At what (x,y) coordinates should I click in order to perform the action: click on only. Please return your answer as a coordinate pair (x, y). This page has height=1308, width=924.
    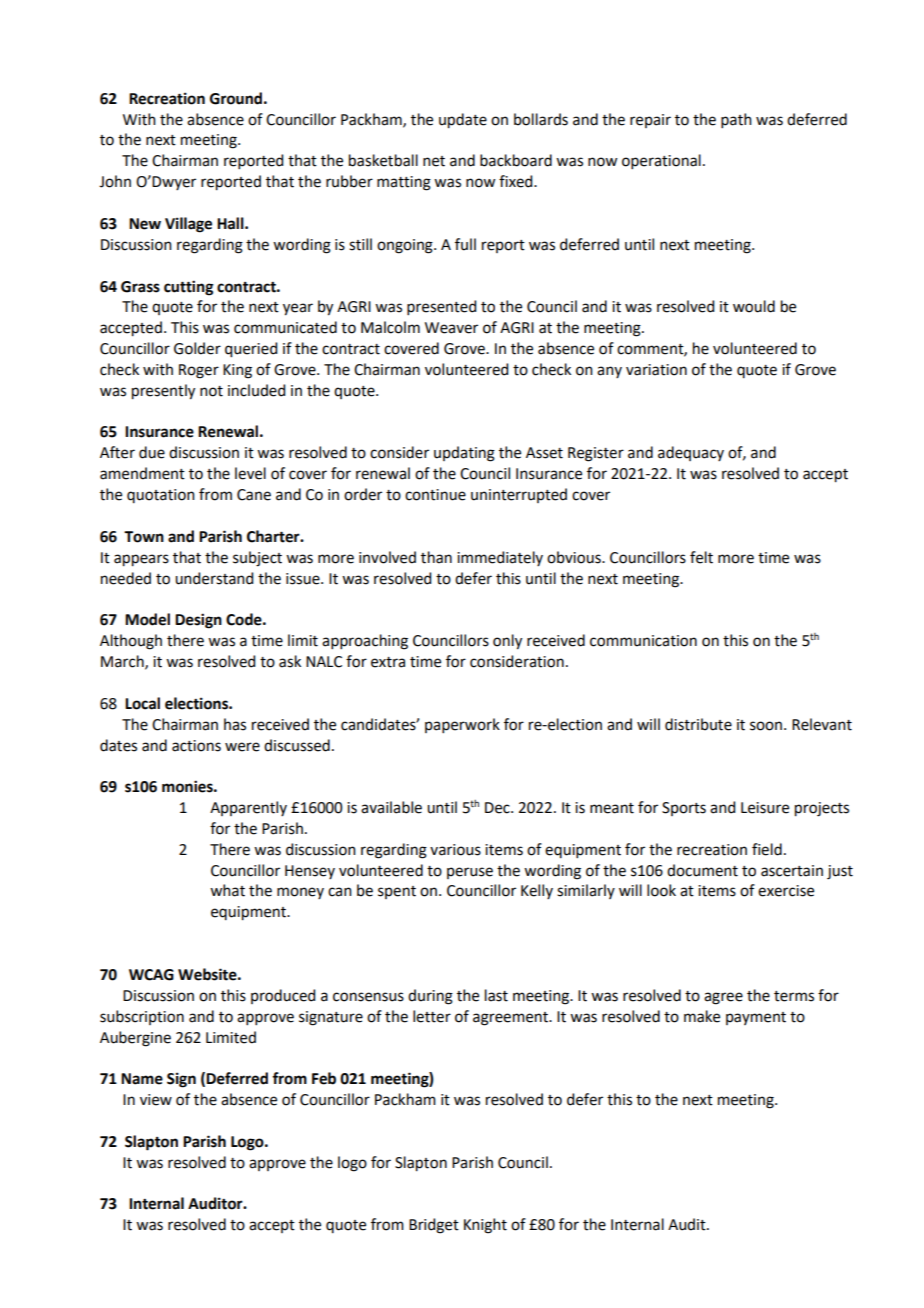
    Looking at the image, I should click on (507, 642).
